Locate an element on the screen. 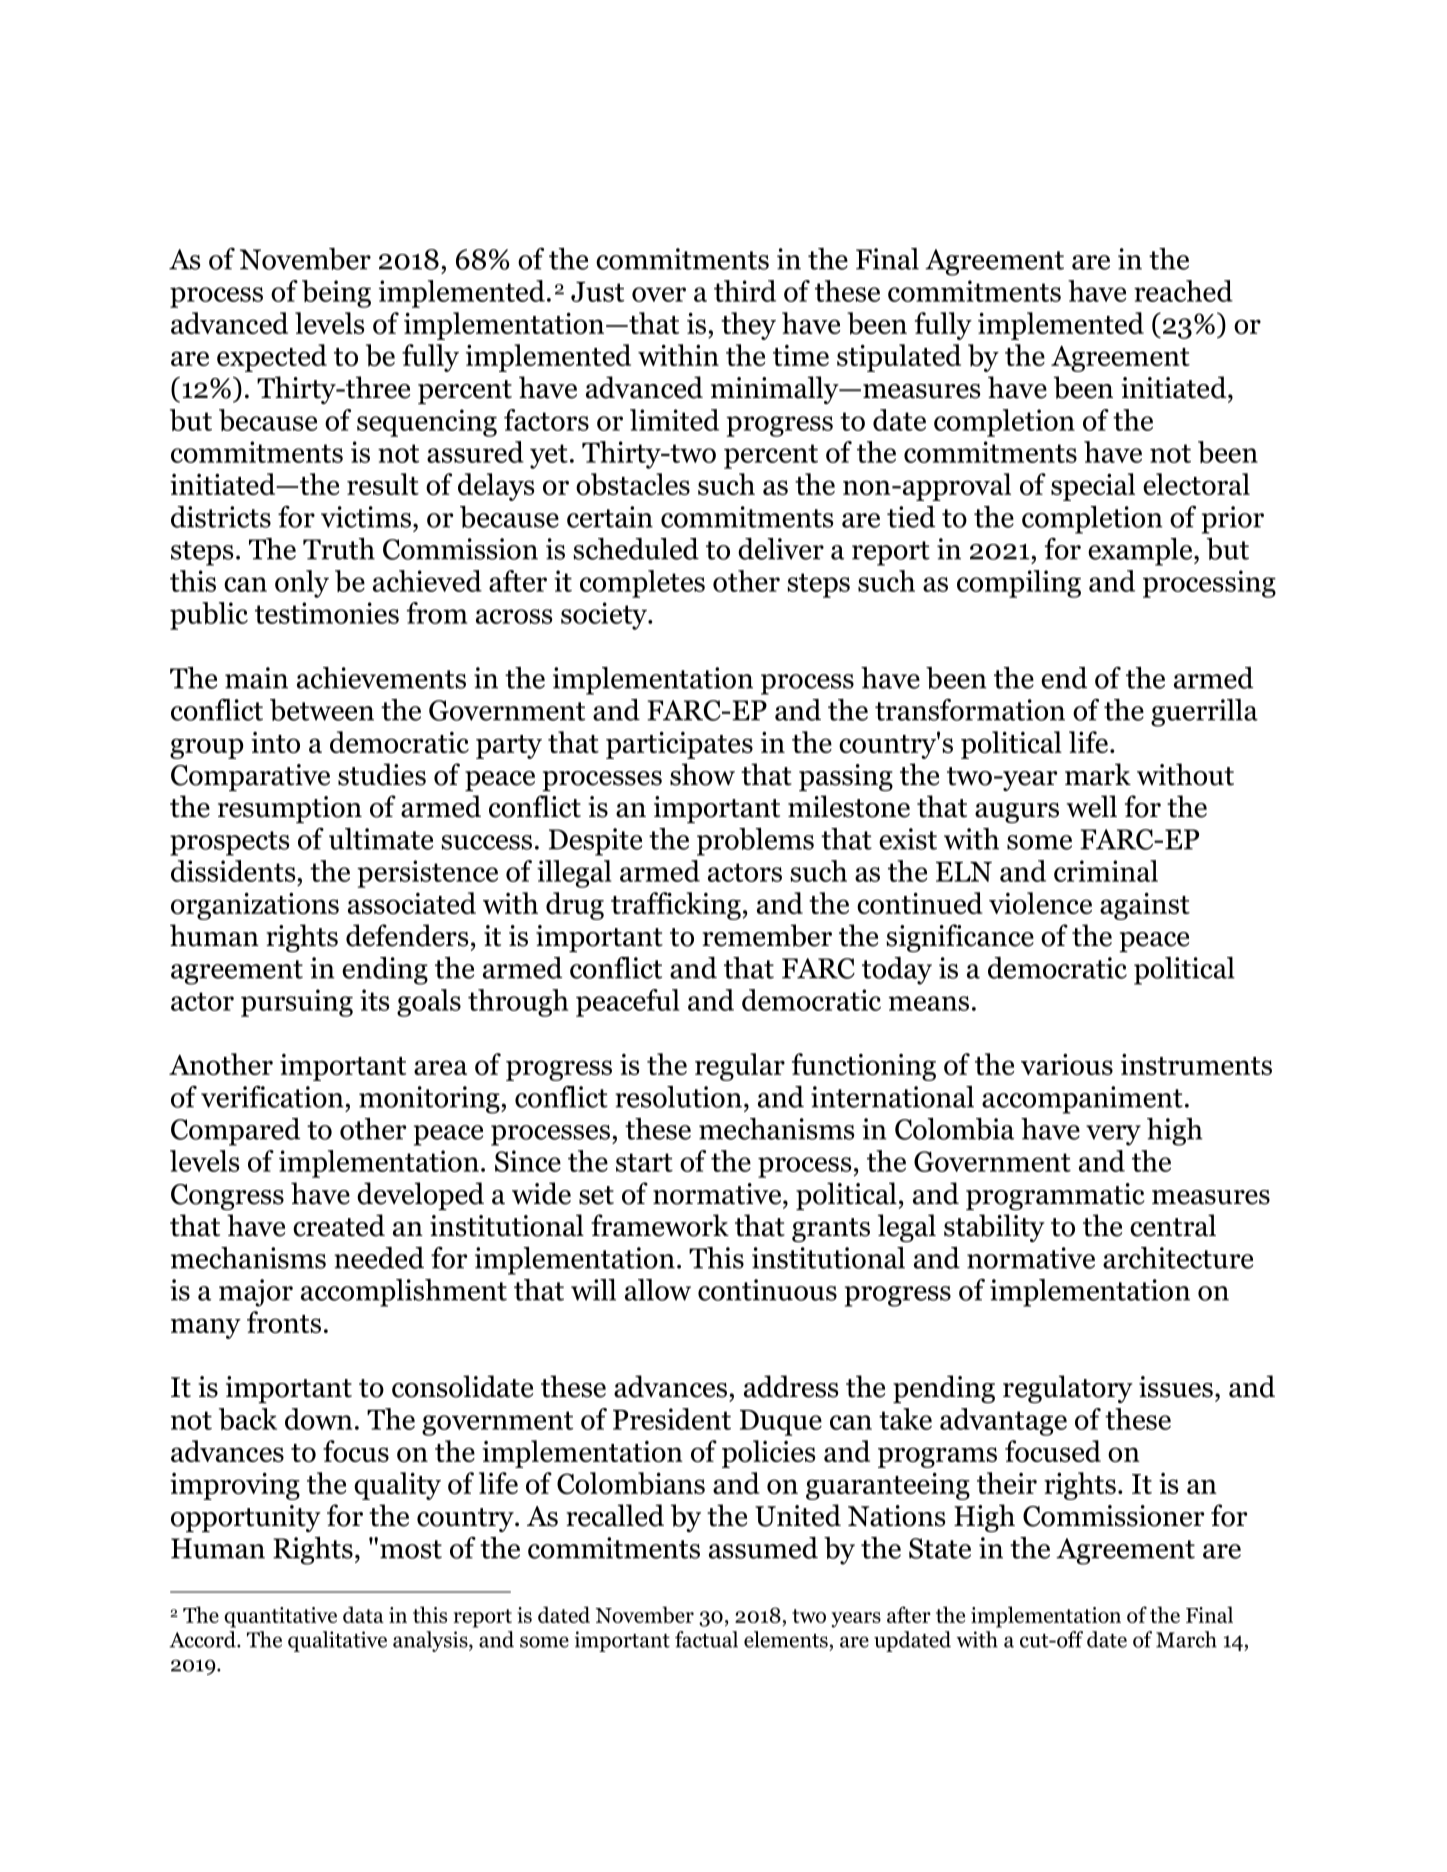 Image resolution: width=1447 pixels, height=1872 pixels. being is located at coordinates (336, 294).
